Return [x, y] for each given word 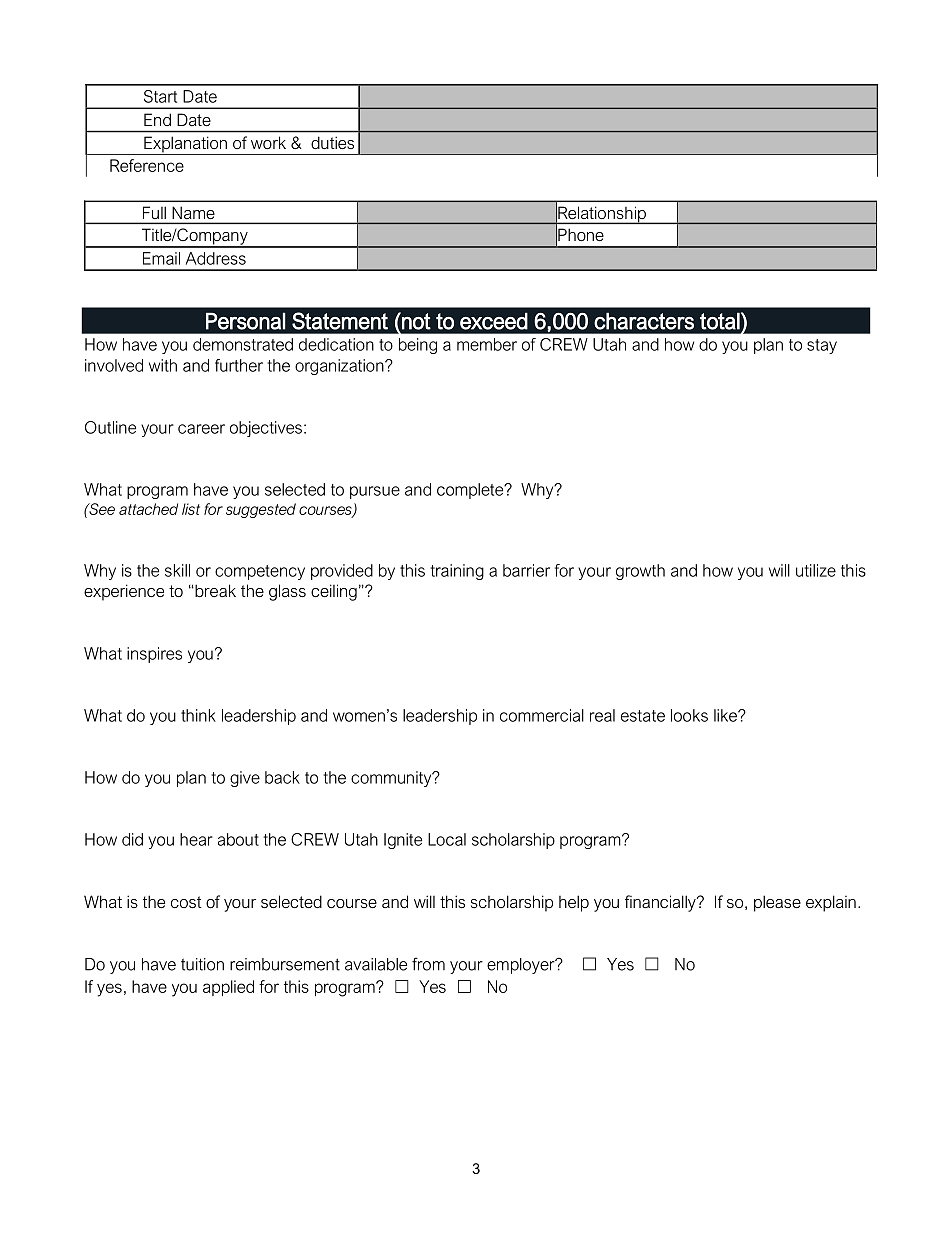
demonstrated [243, 344]
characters [644, 321]
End [157, 119]
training [457, 572]
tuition [202, 964]
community [392, 779]
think [198, 715]
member [487, 344]
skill [177, 570]
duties [332, 142]
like [726, 715]
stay [822, 346]
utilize [816, 570]
